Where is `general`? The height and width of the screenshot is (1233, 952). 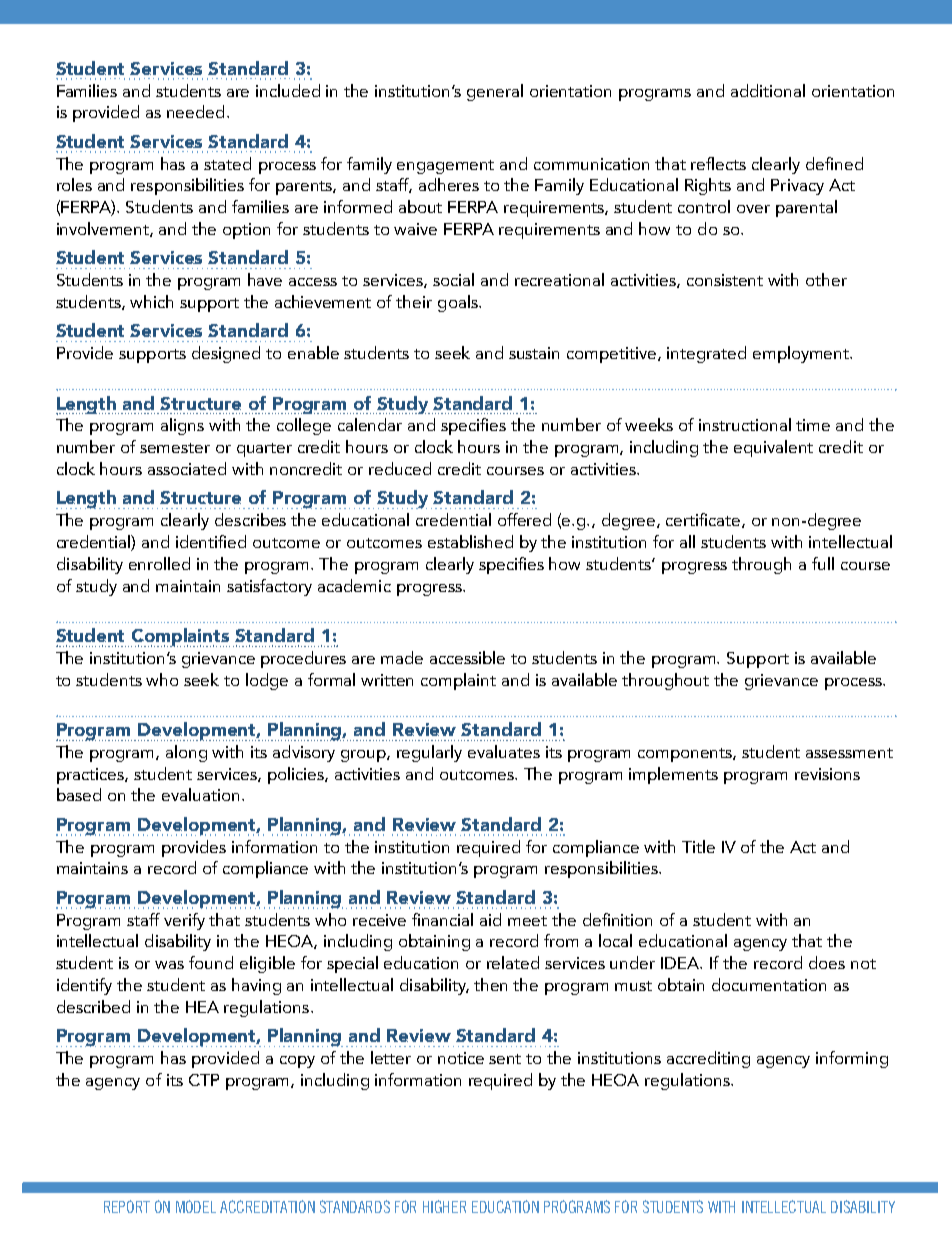 general is located at coordinates (495, 92).
